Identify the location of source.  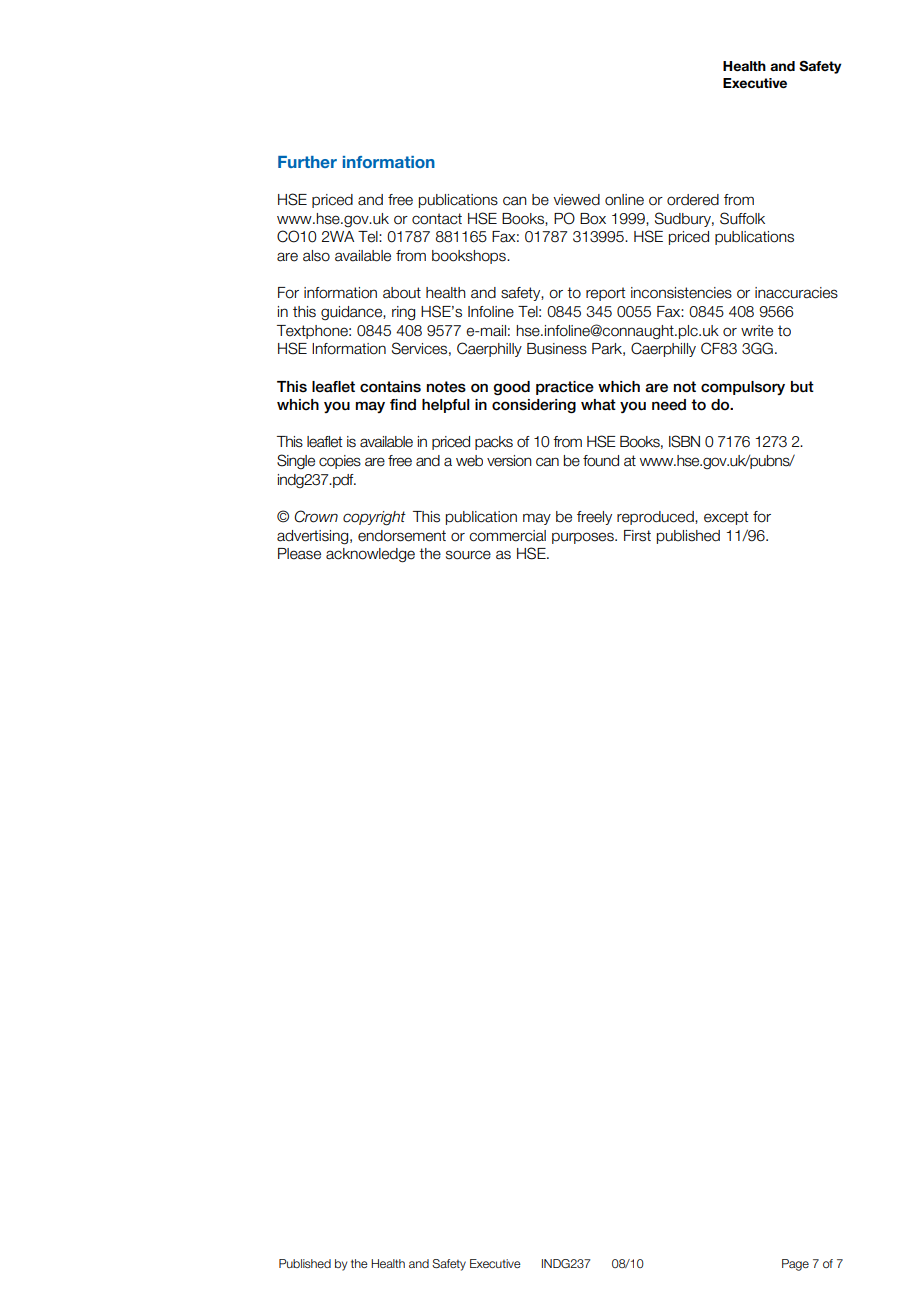
(468, 555).
